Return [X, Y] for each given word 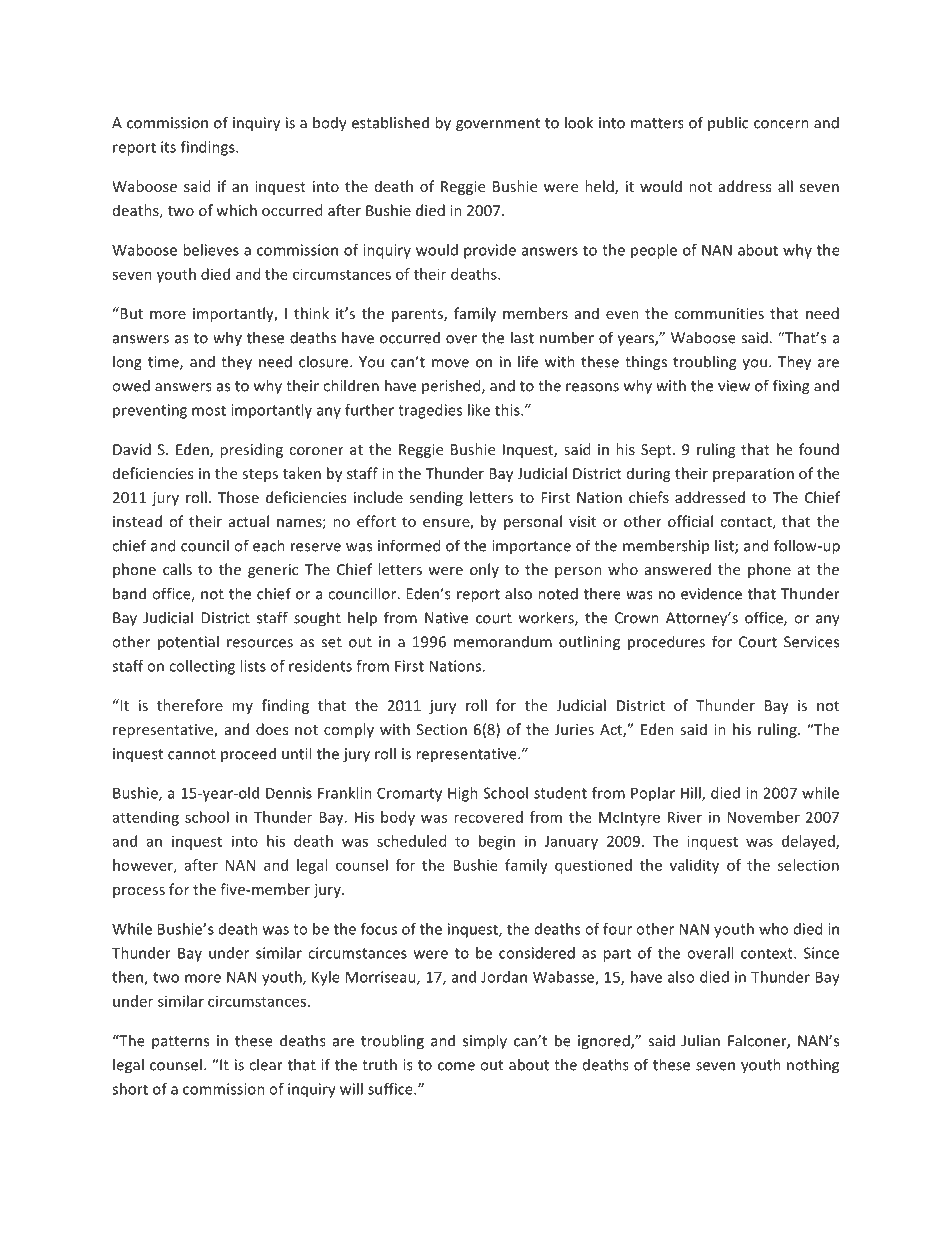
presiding [251, 450]
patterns [180, 1043]
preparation [753, 475]
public [728, 123]
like [479, 410]
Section [442, 729]
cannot [192, 754]
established [390, 122]
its [168, 147]
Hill [692, 794]
